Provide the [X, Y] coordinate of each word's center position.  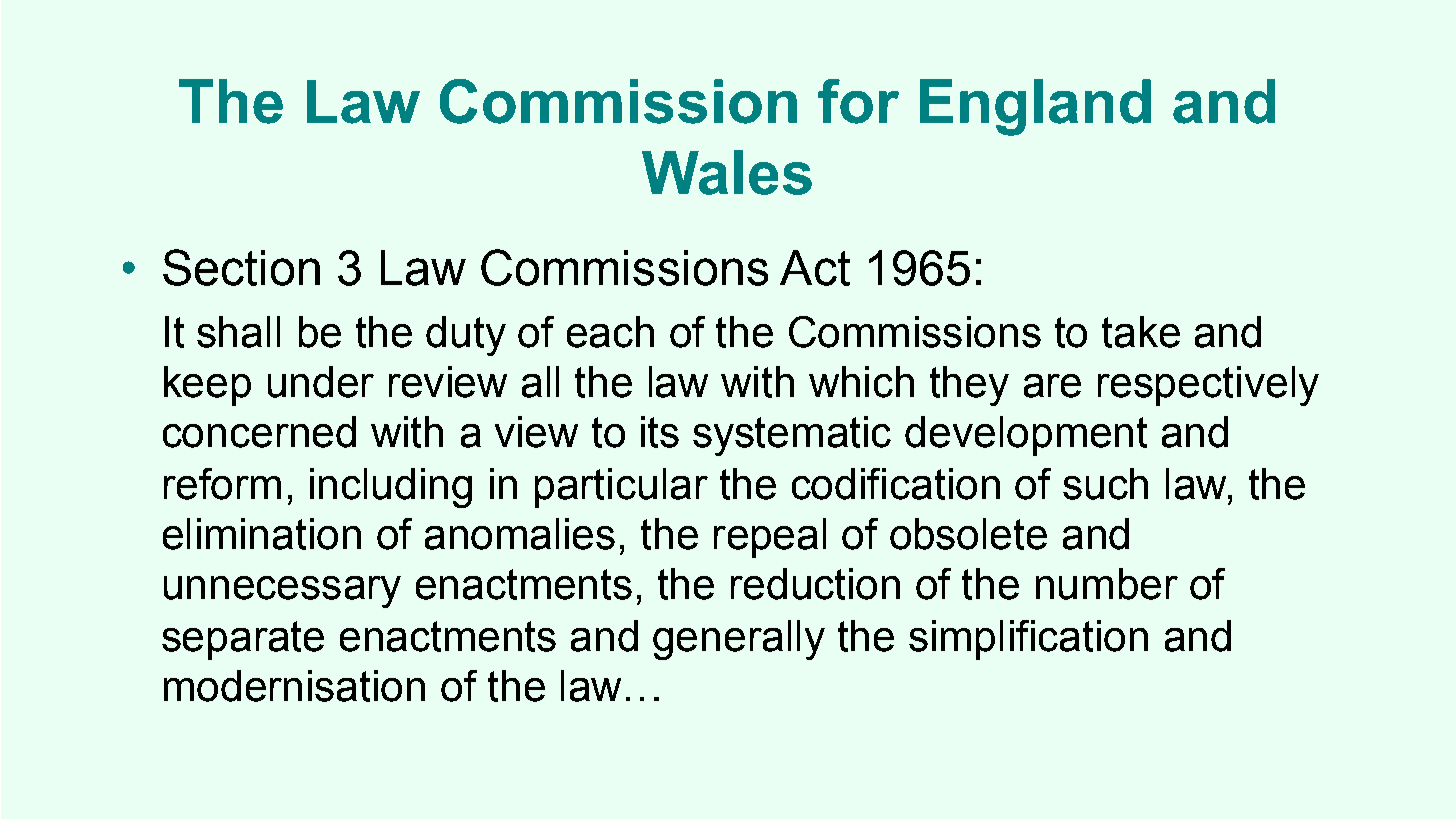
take [1141, 332]
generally [739, 640]
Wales [727, 172]
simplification [1028, 640]
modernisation [294, 686]
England [1035, 107]
